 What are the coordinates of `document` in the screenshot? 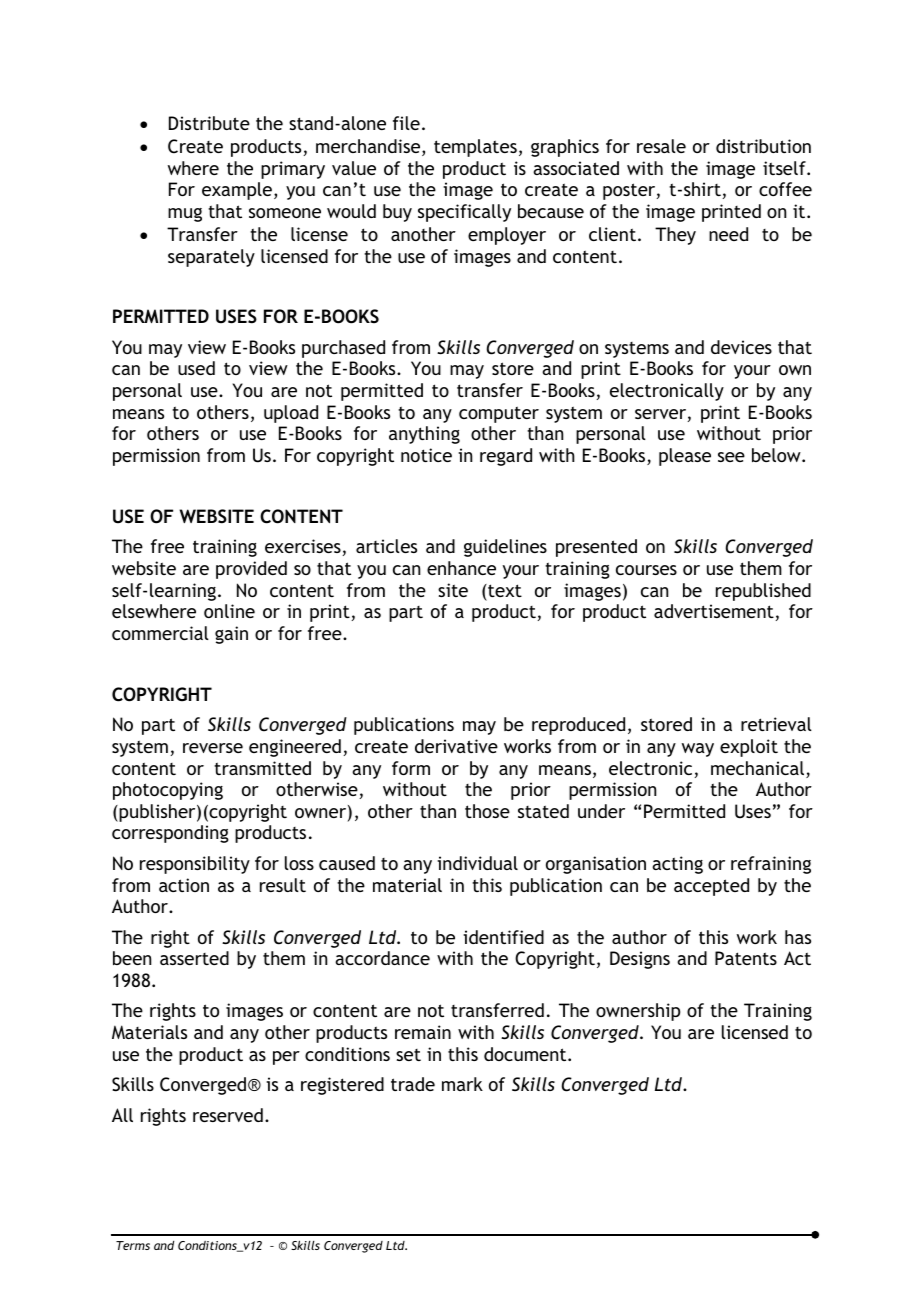 It's located at (526, 1054).
